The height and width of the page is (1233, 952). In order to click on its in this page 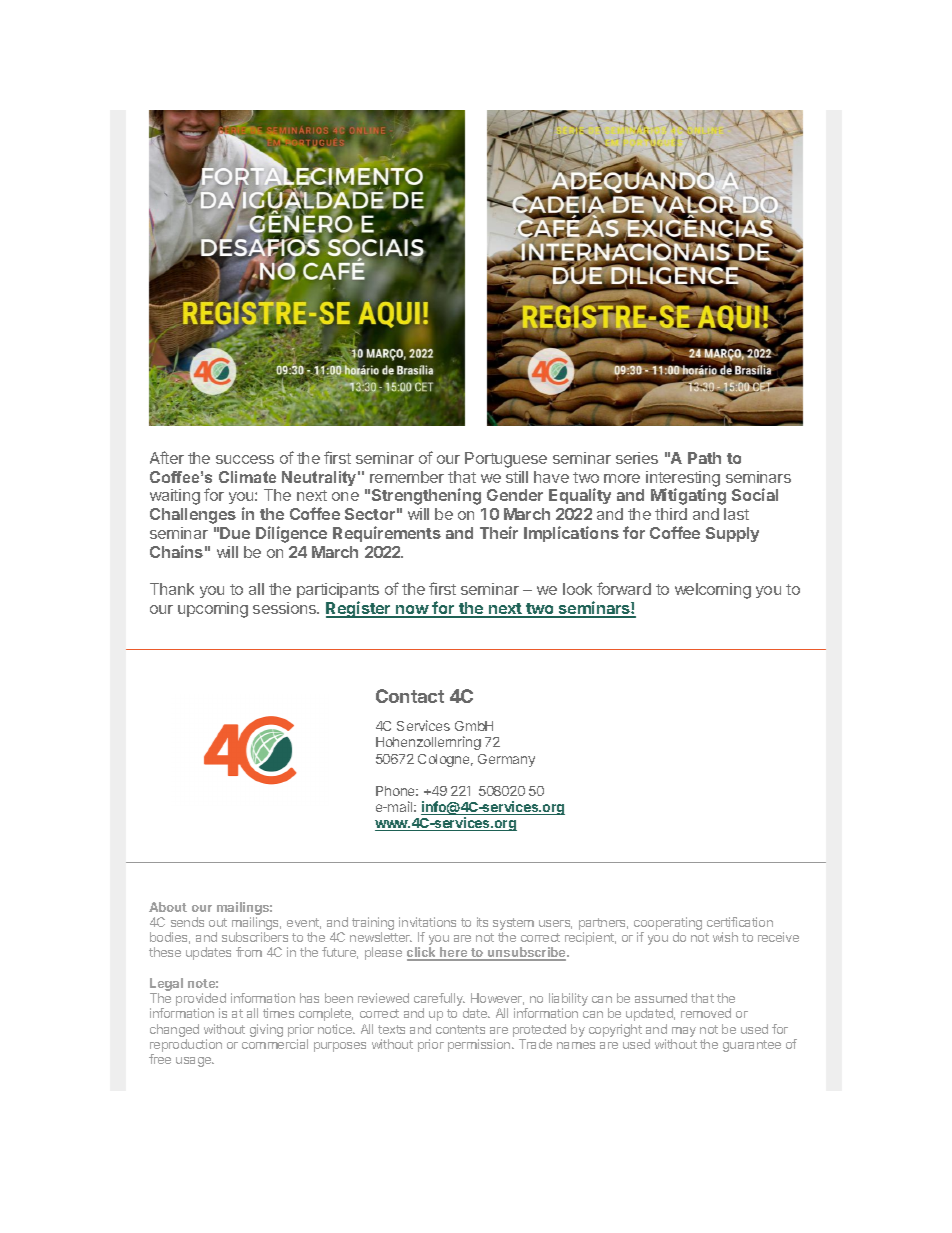, I will do `click(482, 922)`.
